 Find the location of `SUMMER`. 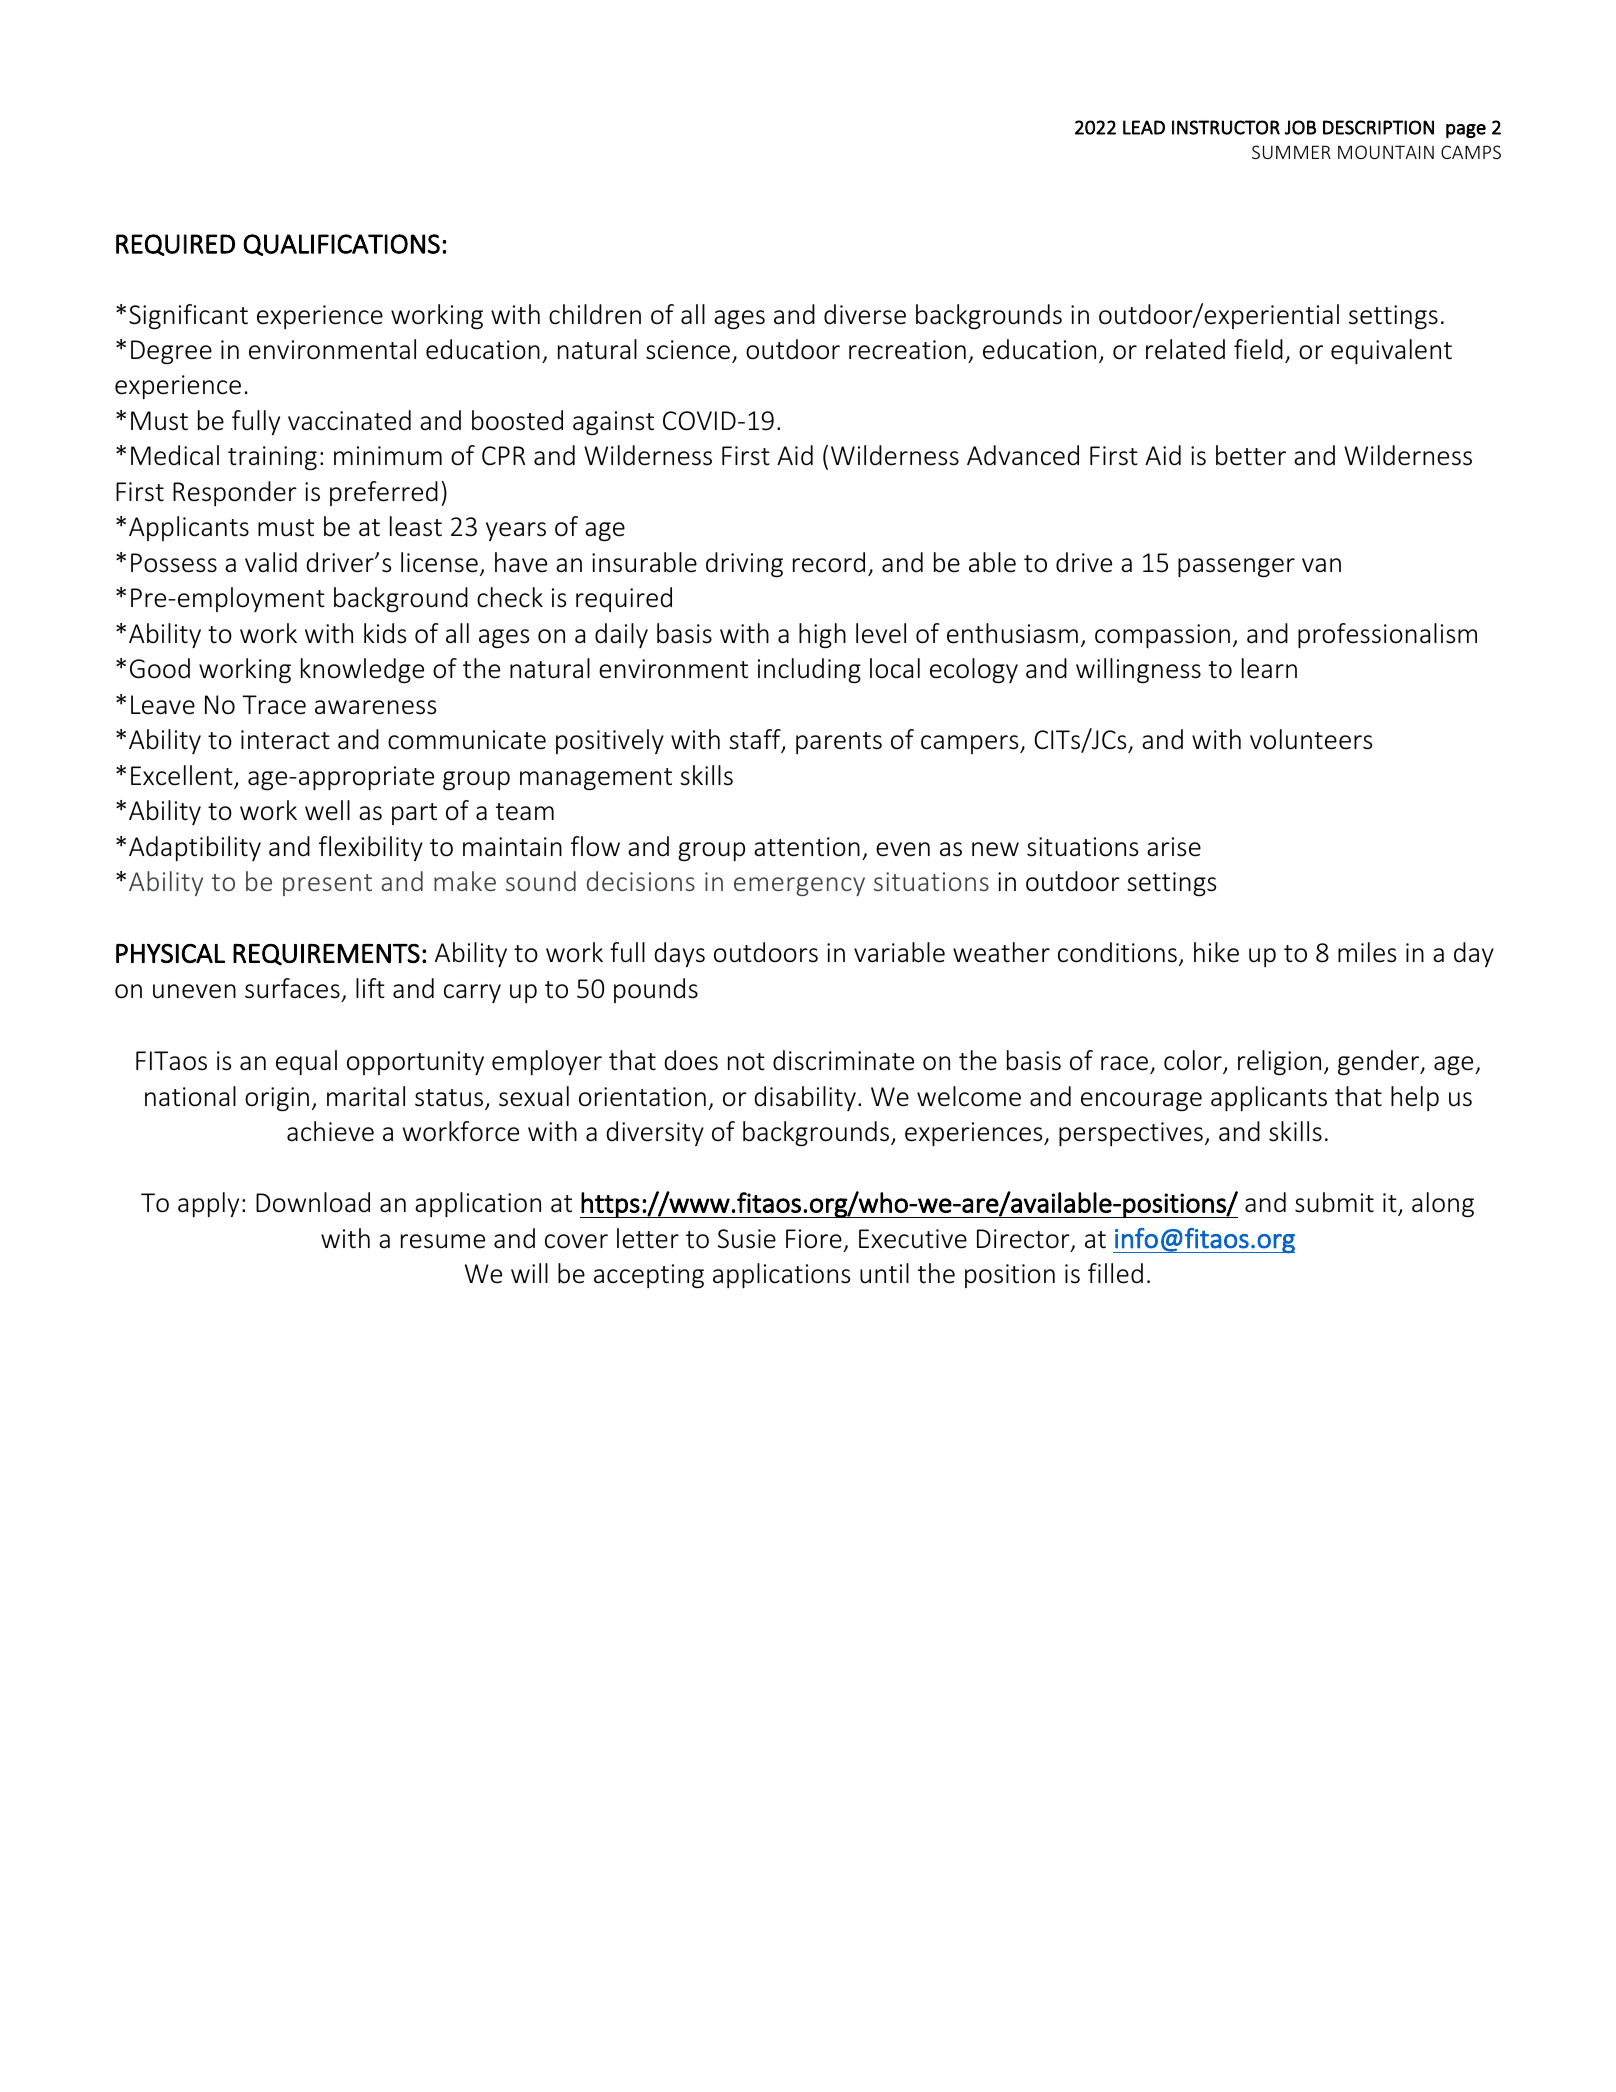

SUMMER is located at coordinates (1291, 152).
